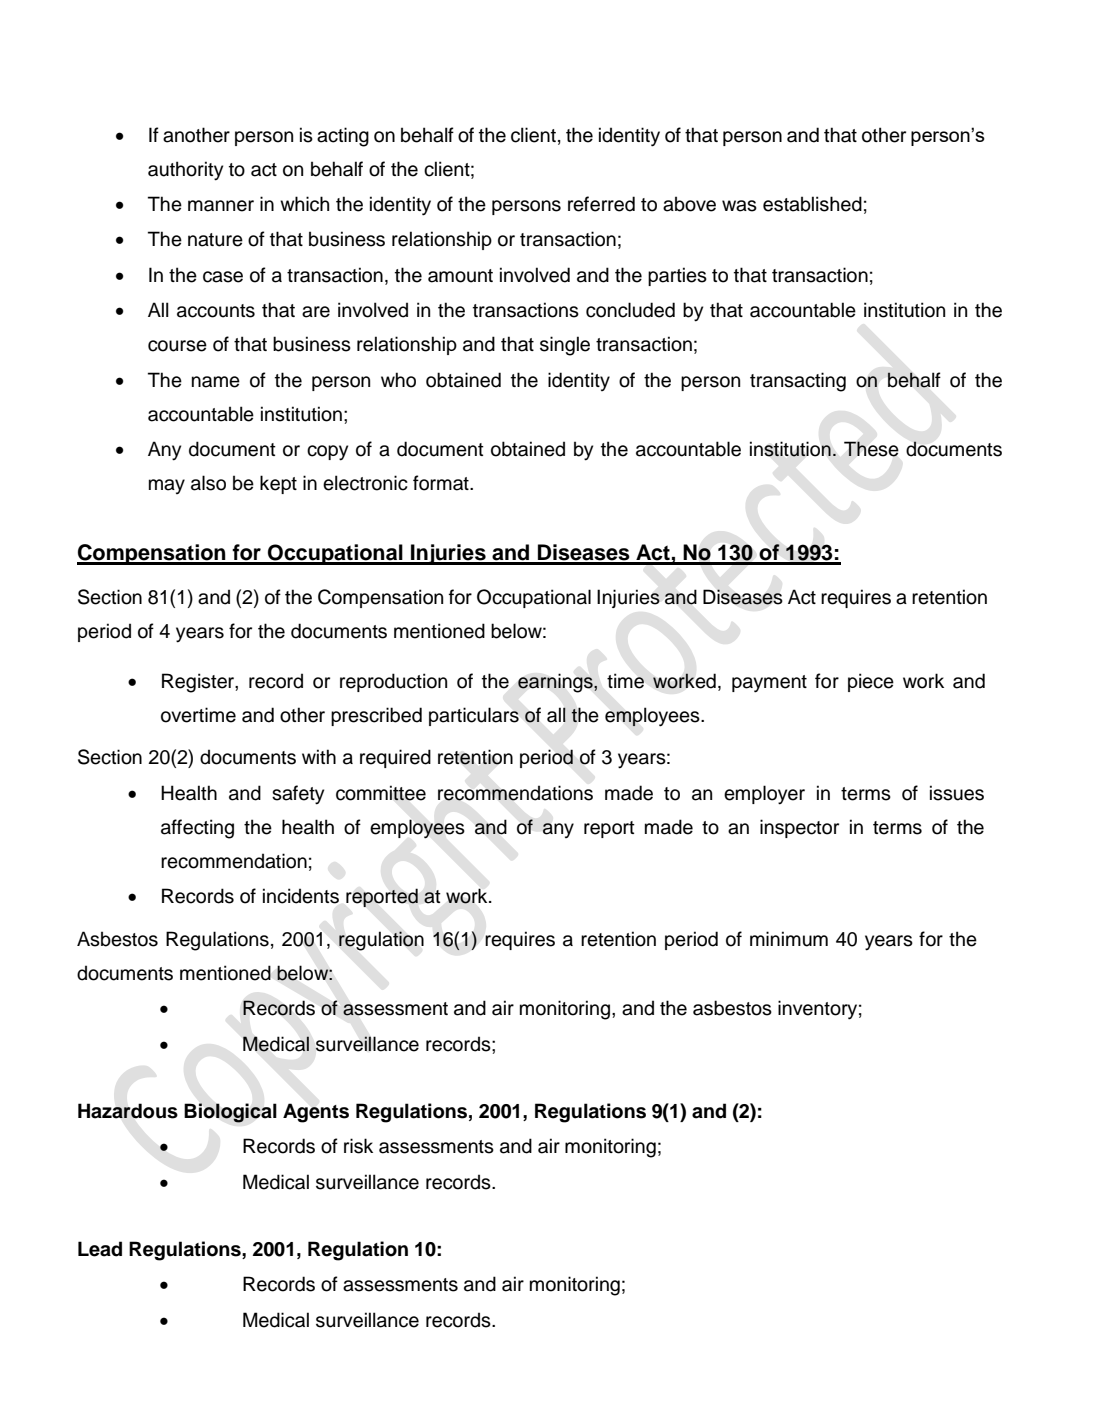  I want to click on risk, so click(358, 1146).
